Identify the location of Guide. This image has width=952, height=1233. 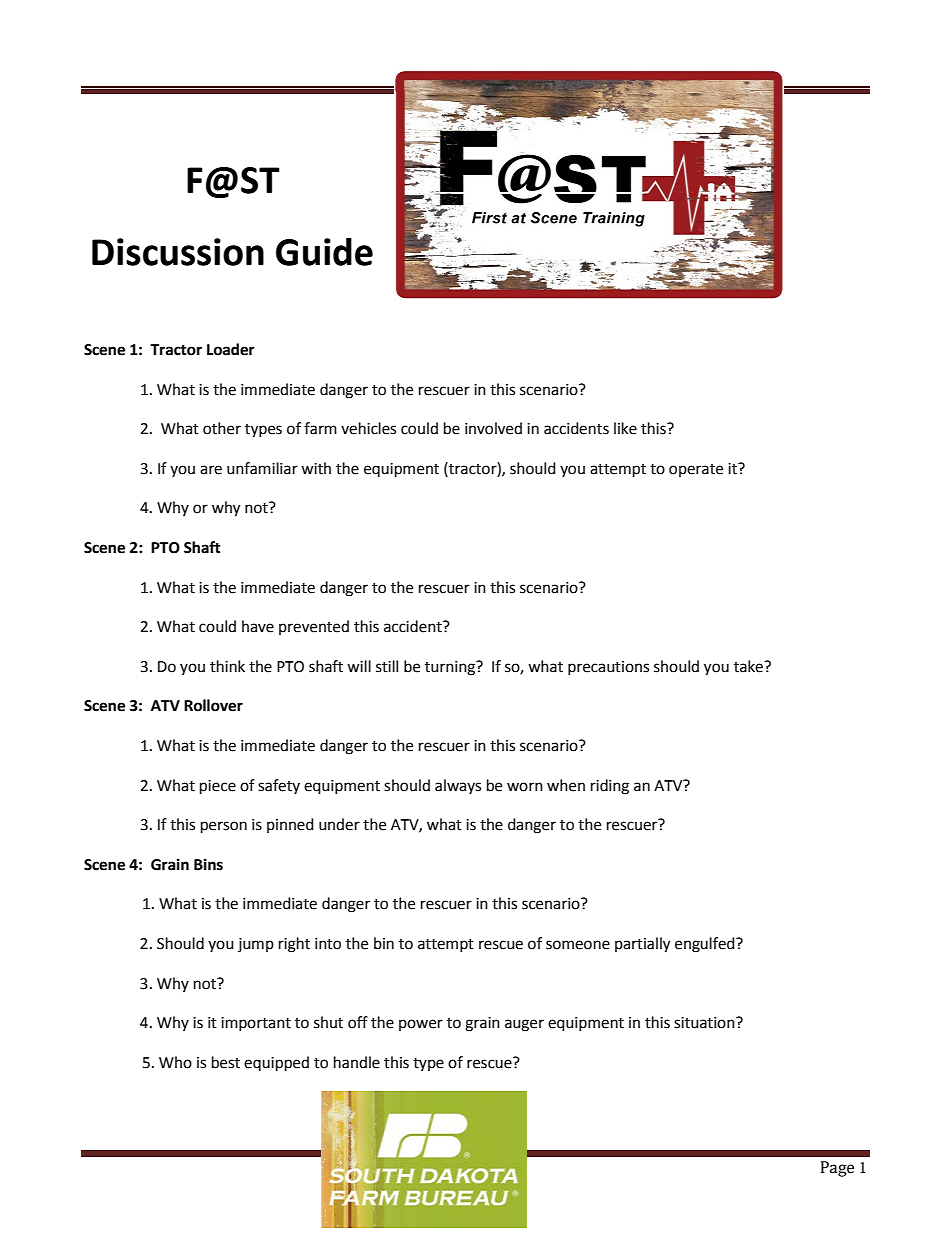
(324, 251).
